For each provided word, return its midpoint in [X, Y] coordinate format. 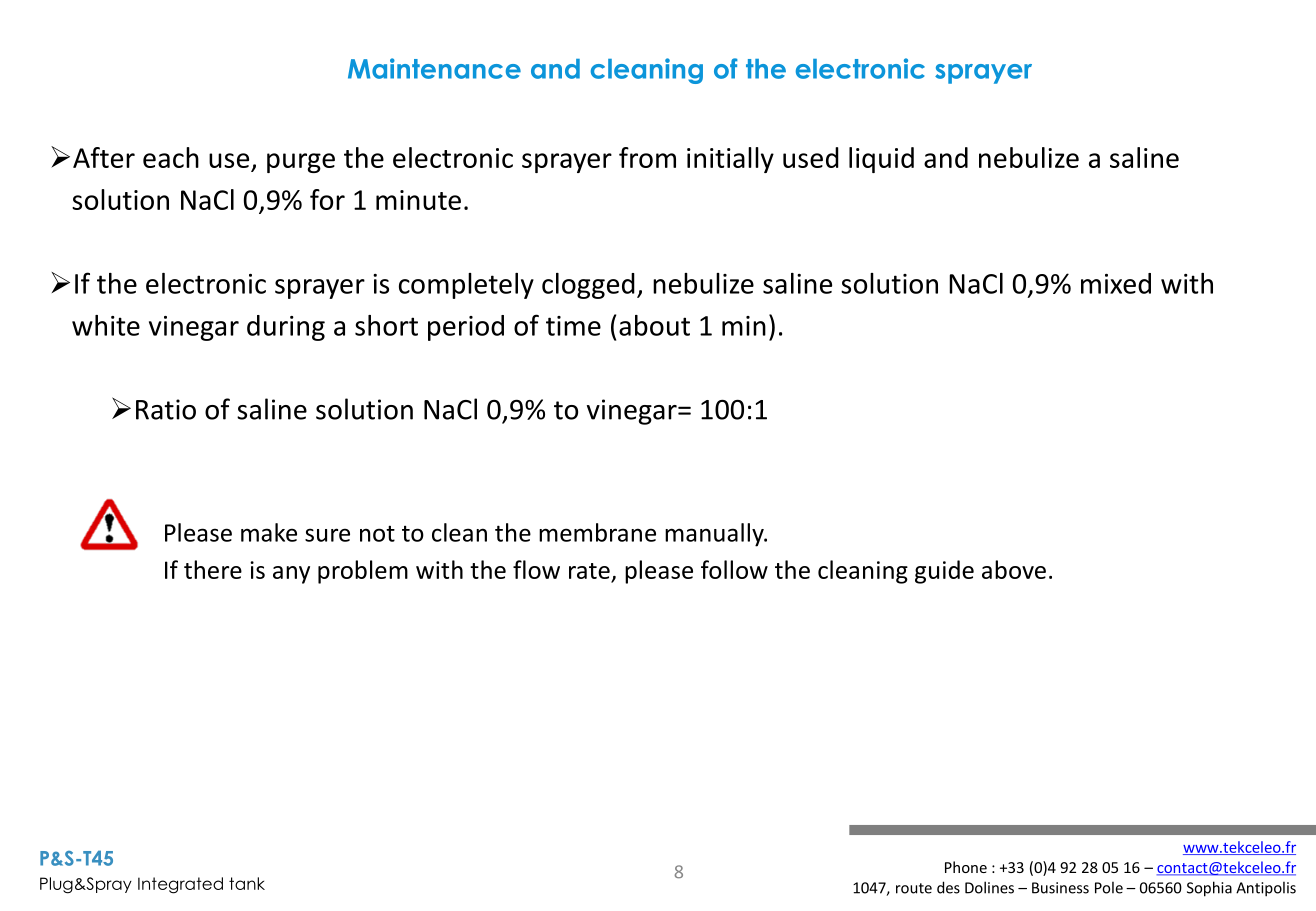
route [914, 888]
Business [1060, 888]
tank [247, 883]
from [647, 157]
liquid [881, 160]
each [171, 157]
